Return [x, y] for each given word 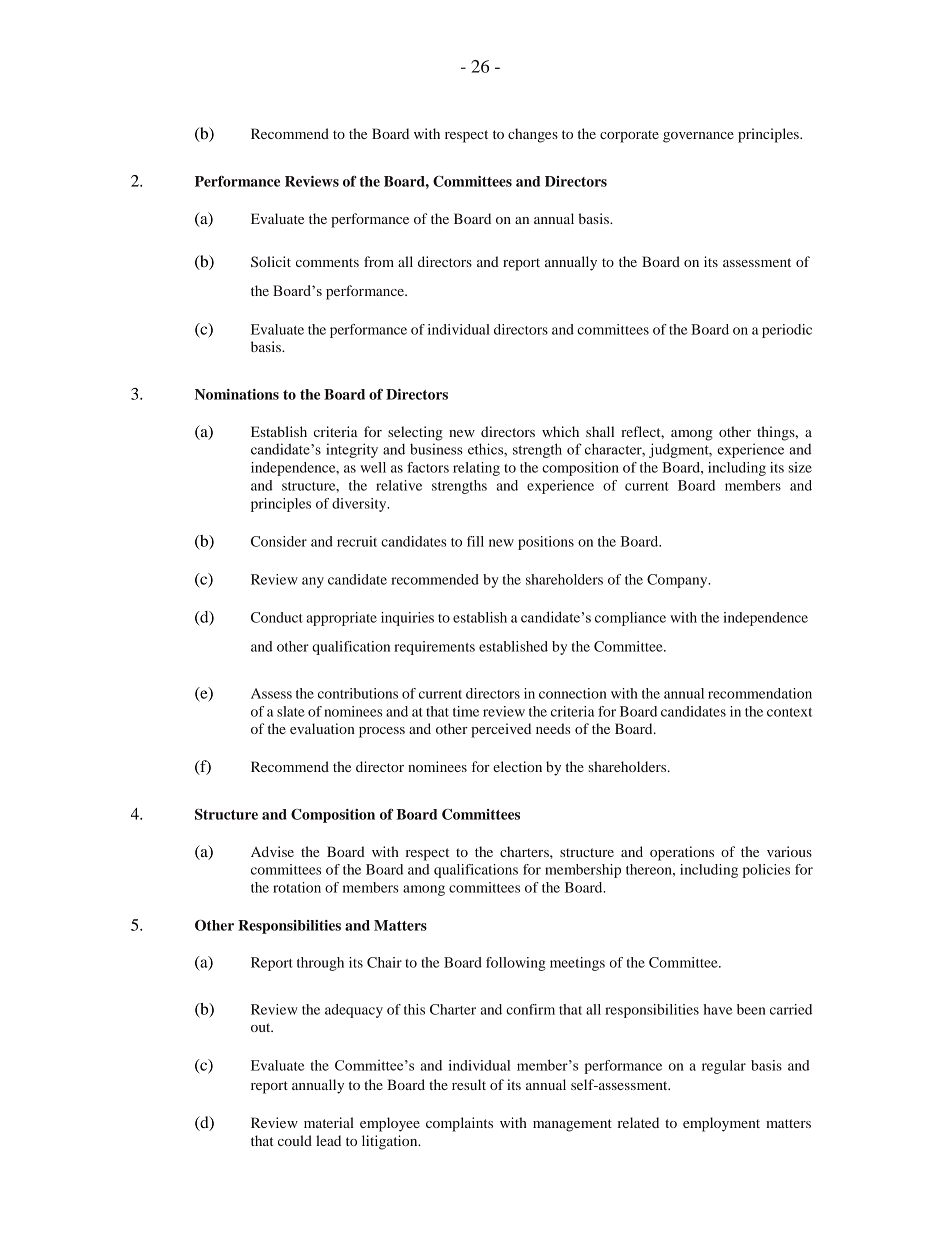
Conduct [277, 617]
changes [533, 135]
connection [573, 693]
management [572, 1125]
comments [327, 262]
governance [698, 137]
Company [678, 581]
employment [721, 1124]
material [329, 1122]
